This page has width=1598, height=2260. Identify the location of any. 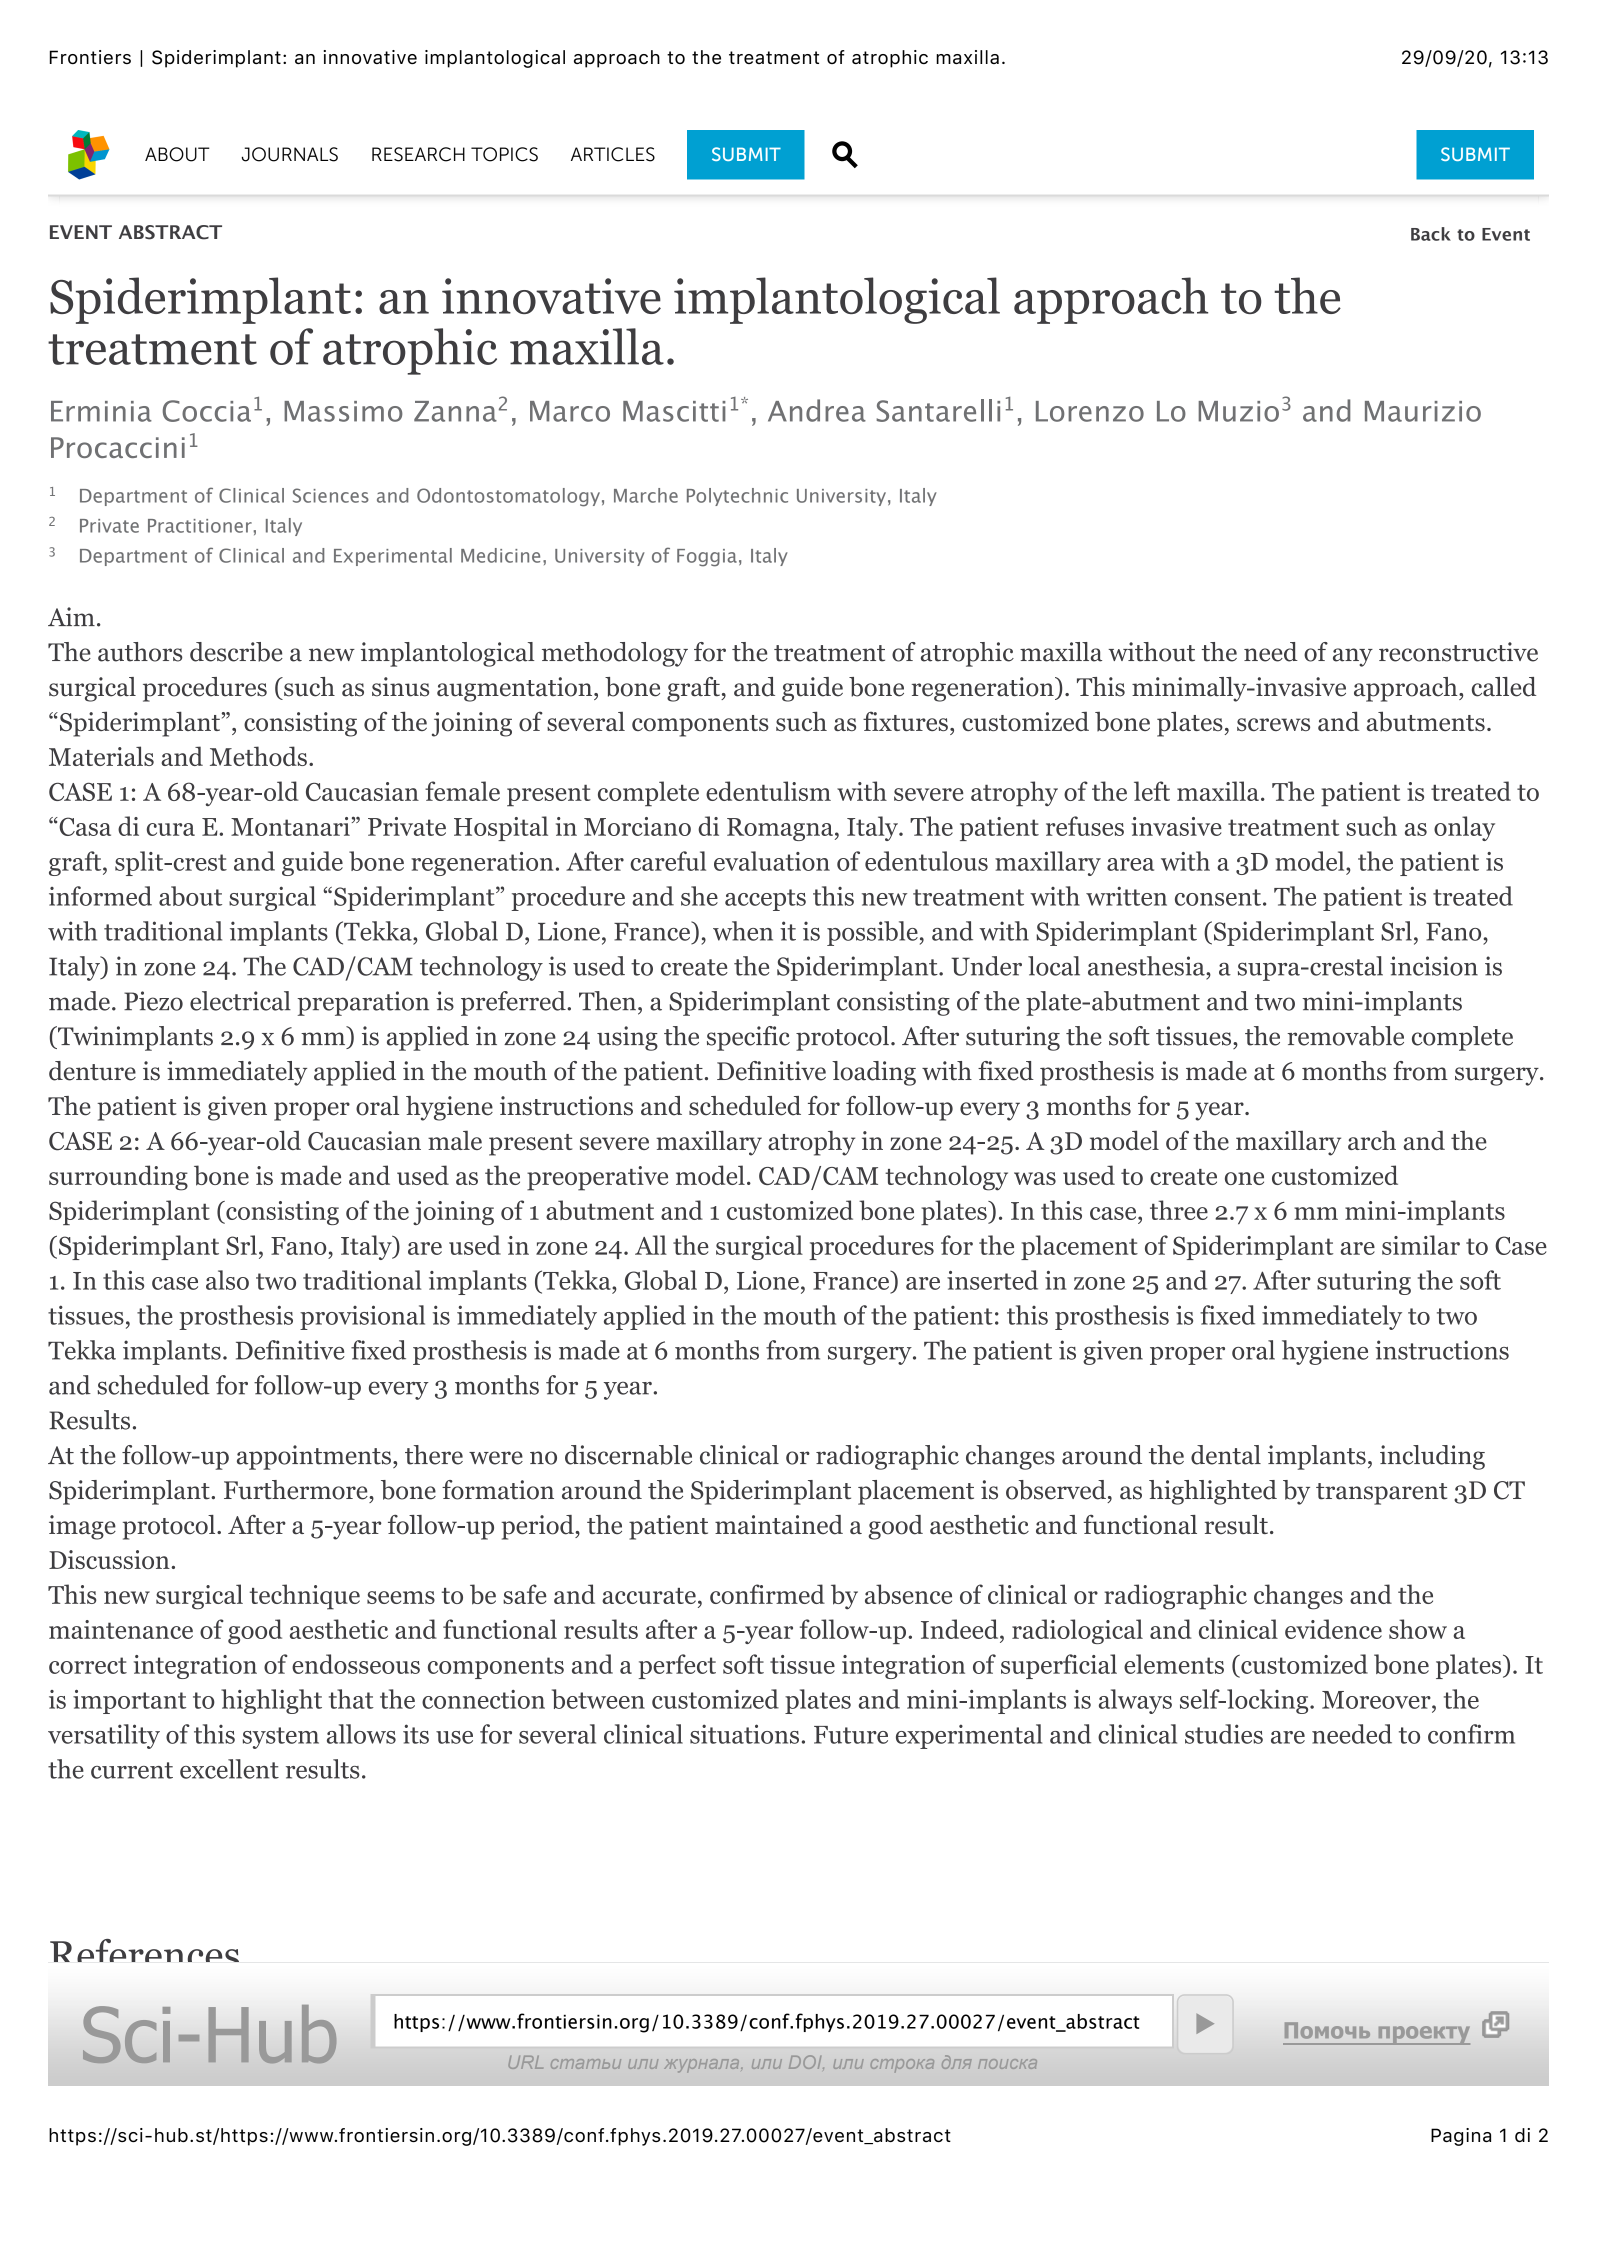
(1353, 657).
